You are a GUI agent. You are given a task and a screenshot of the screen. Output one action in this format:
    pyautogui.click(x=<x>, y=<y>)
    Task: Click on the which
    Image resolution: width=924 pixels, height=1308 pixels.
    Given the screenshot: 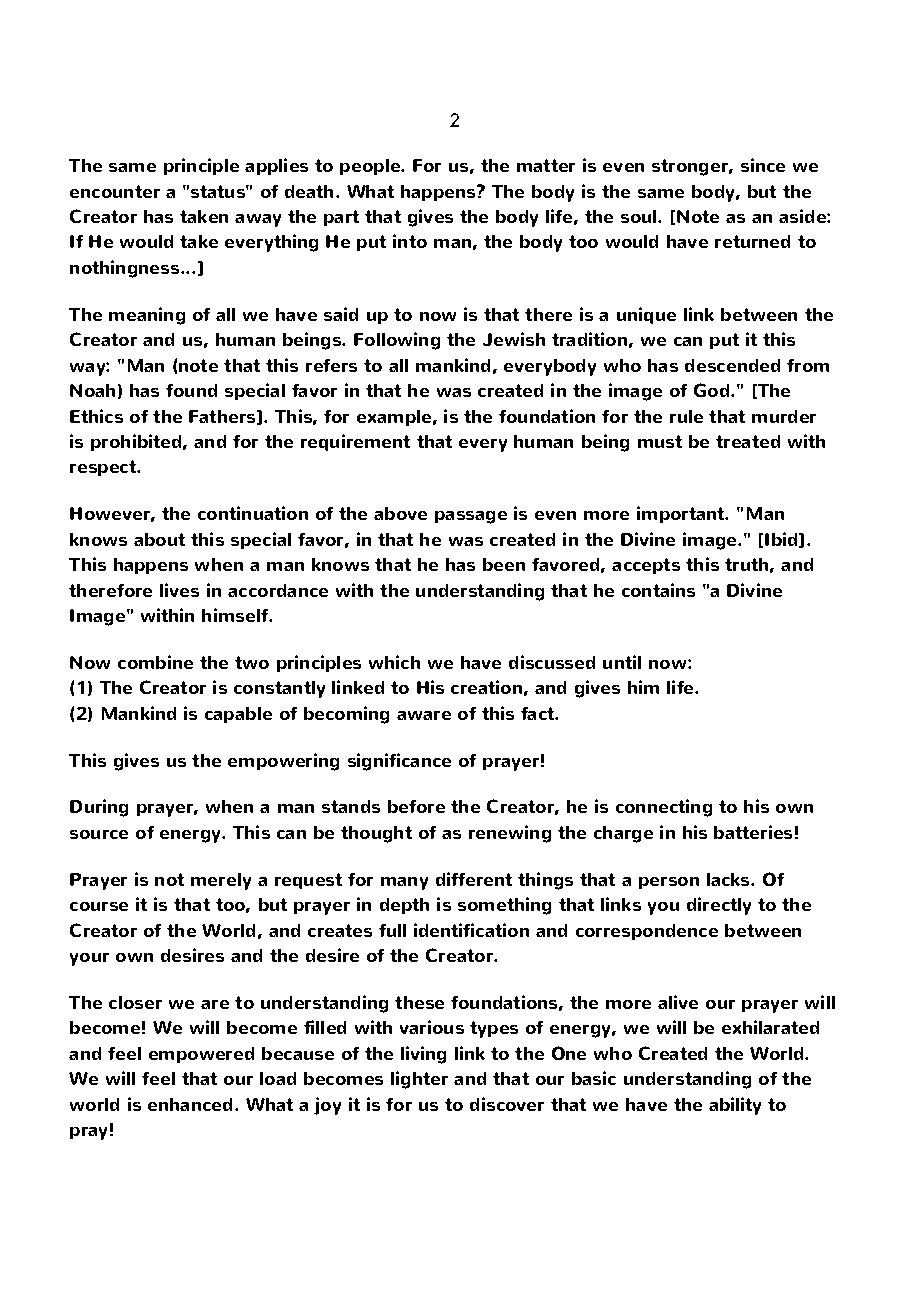 What is the action you would take?
    pyautogui.click(x=394, y=662)
